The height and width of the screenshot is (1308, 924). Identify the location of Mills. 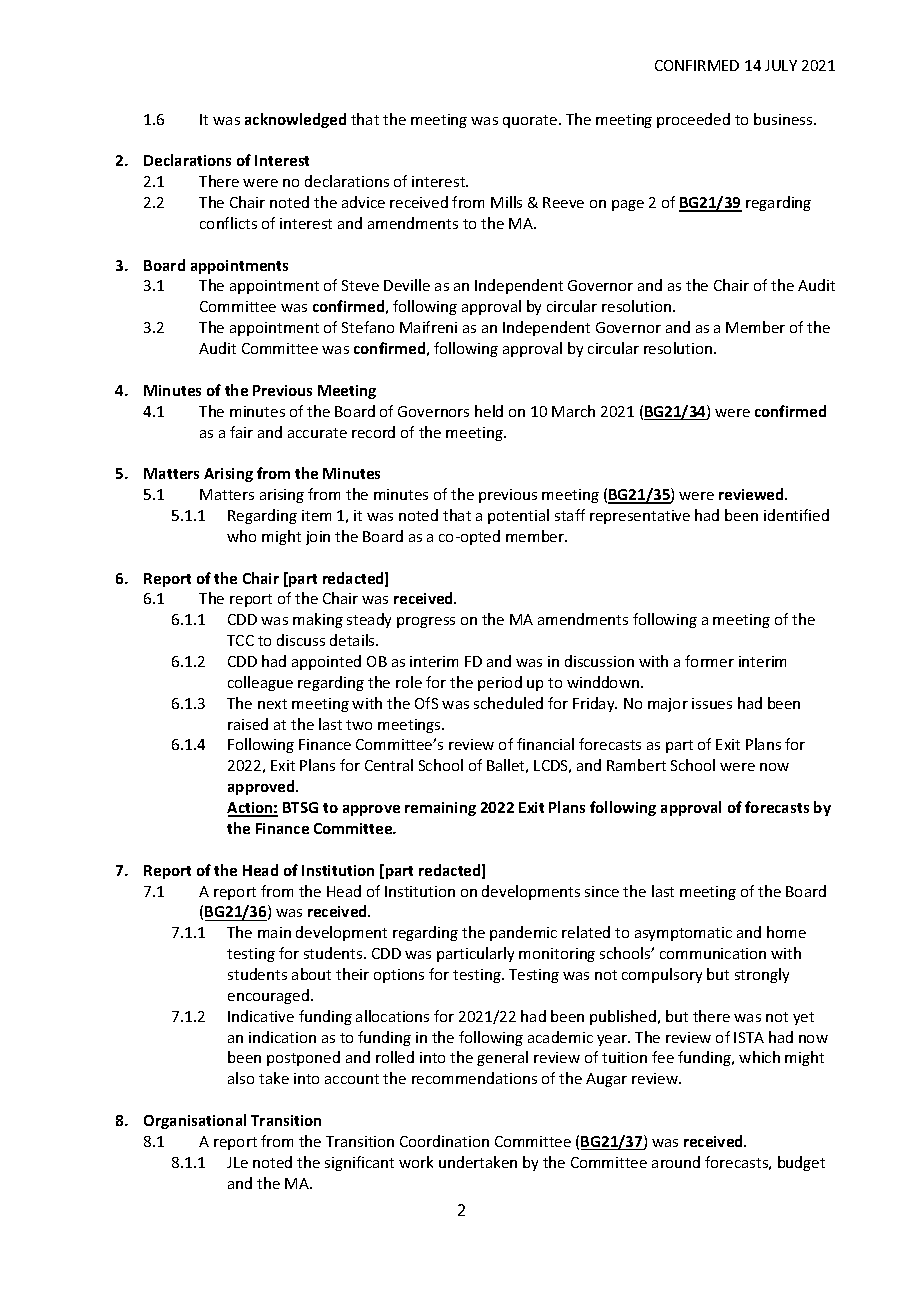
(506, 202).
